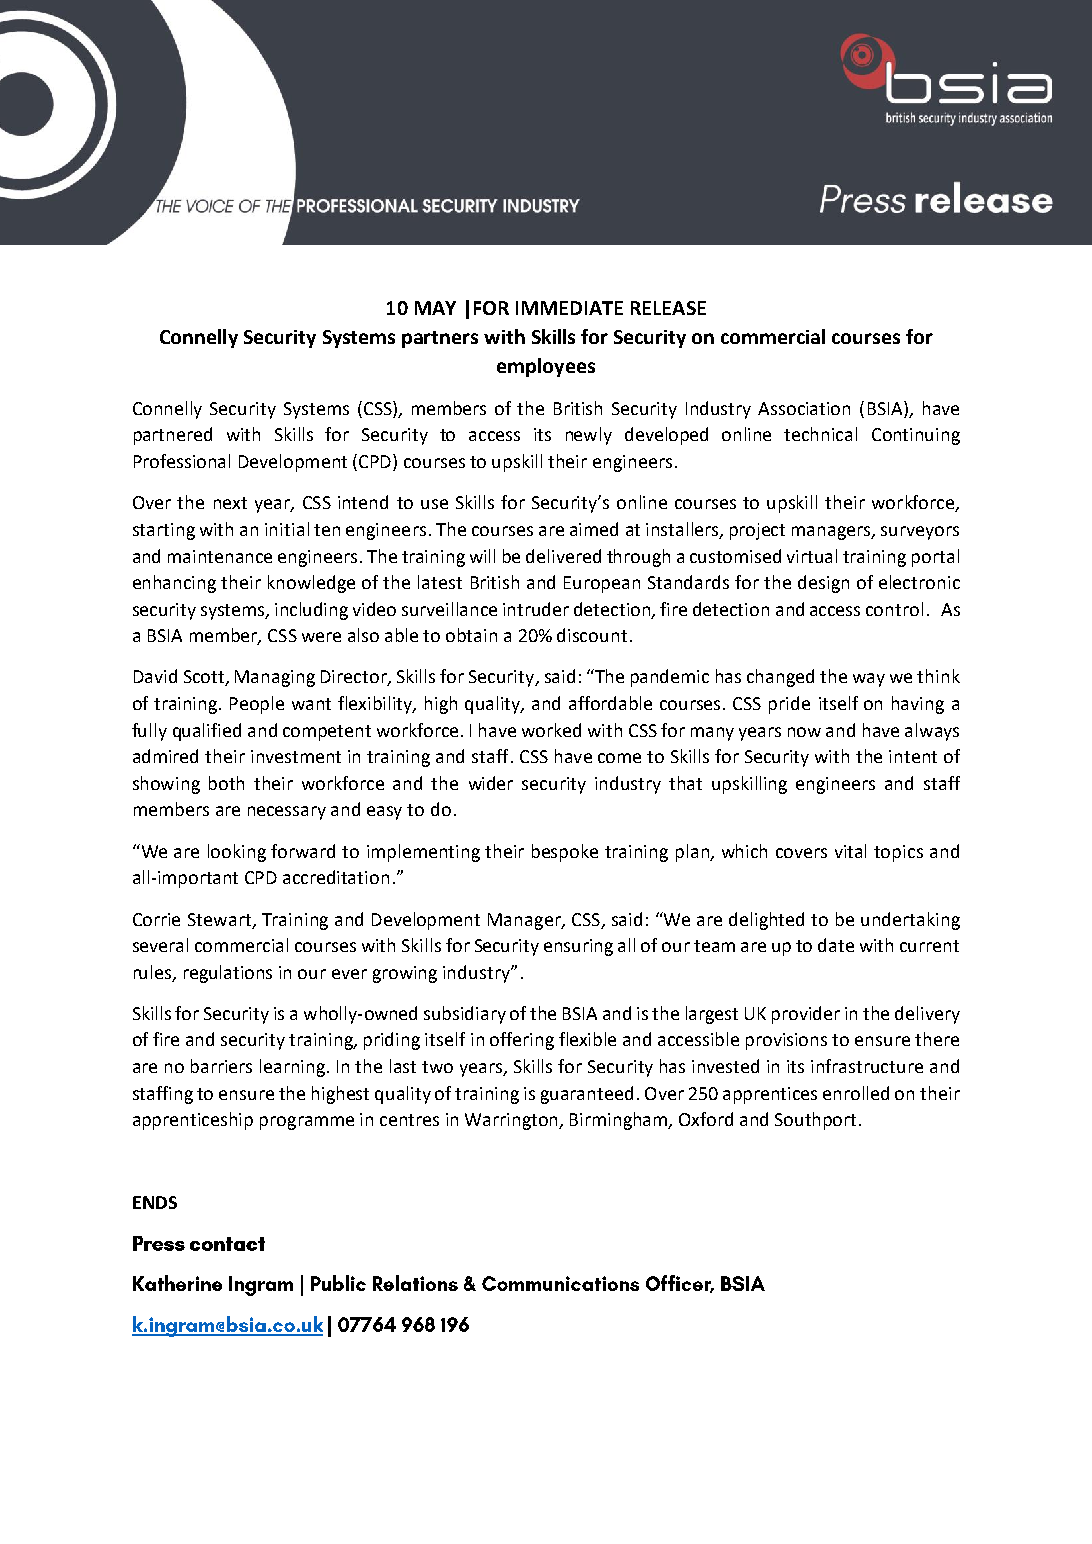  What do you see at coordinates (296, 756) in the page?
I see `investment` at bounding box center [296, 756].
